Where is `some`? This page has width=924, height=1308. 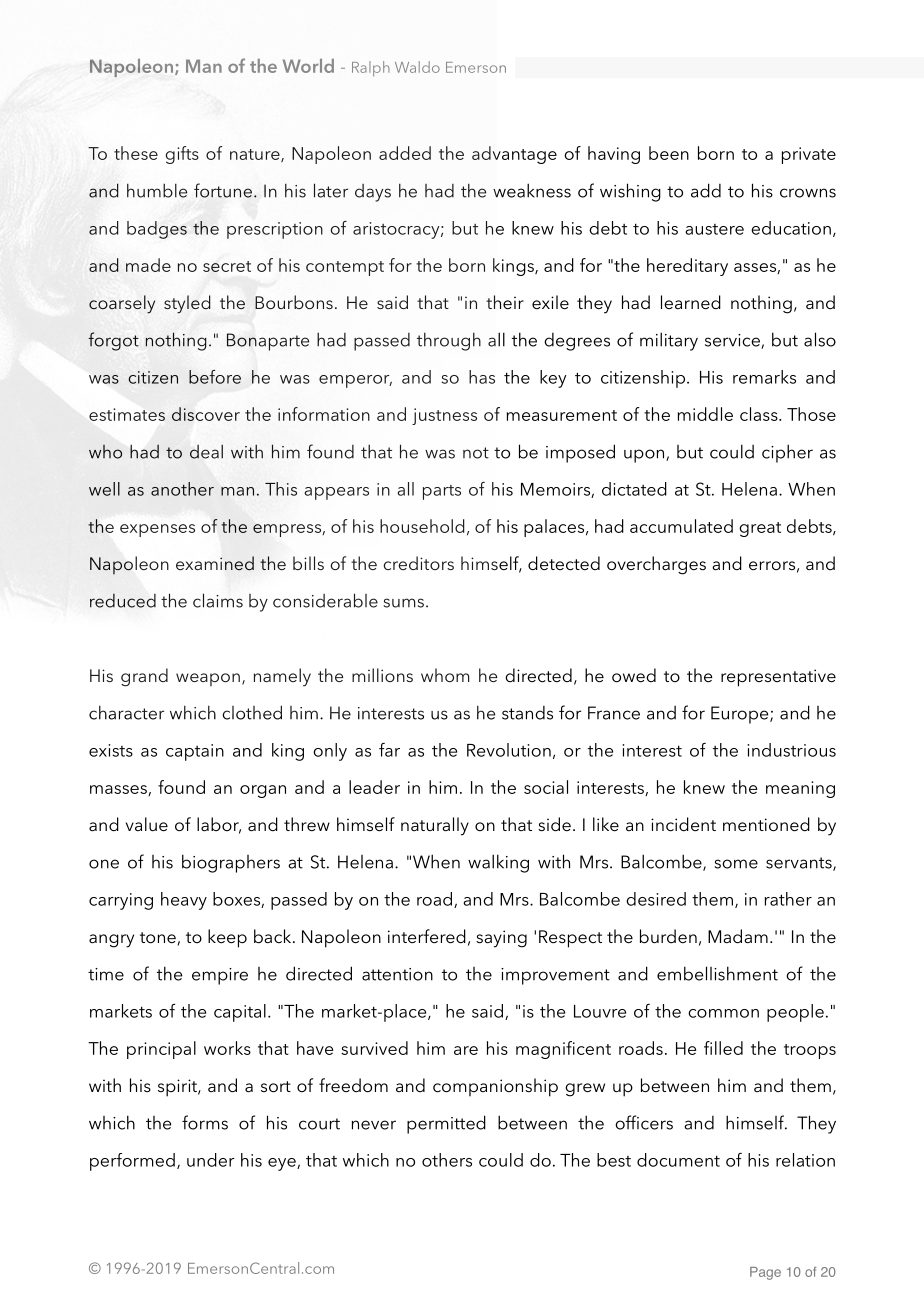
some is located at coordinates (736, 864).
